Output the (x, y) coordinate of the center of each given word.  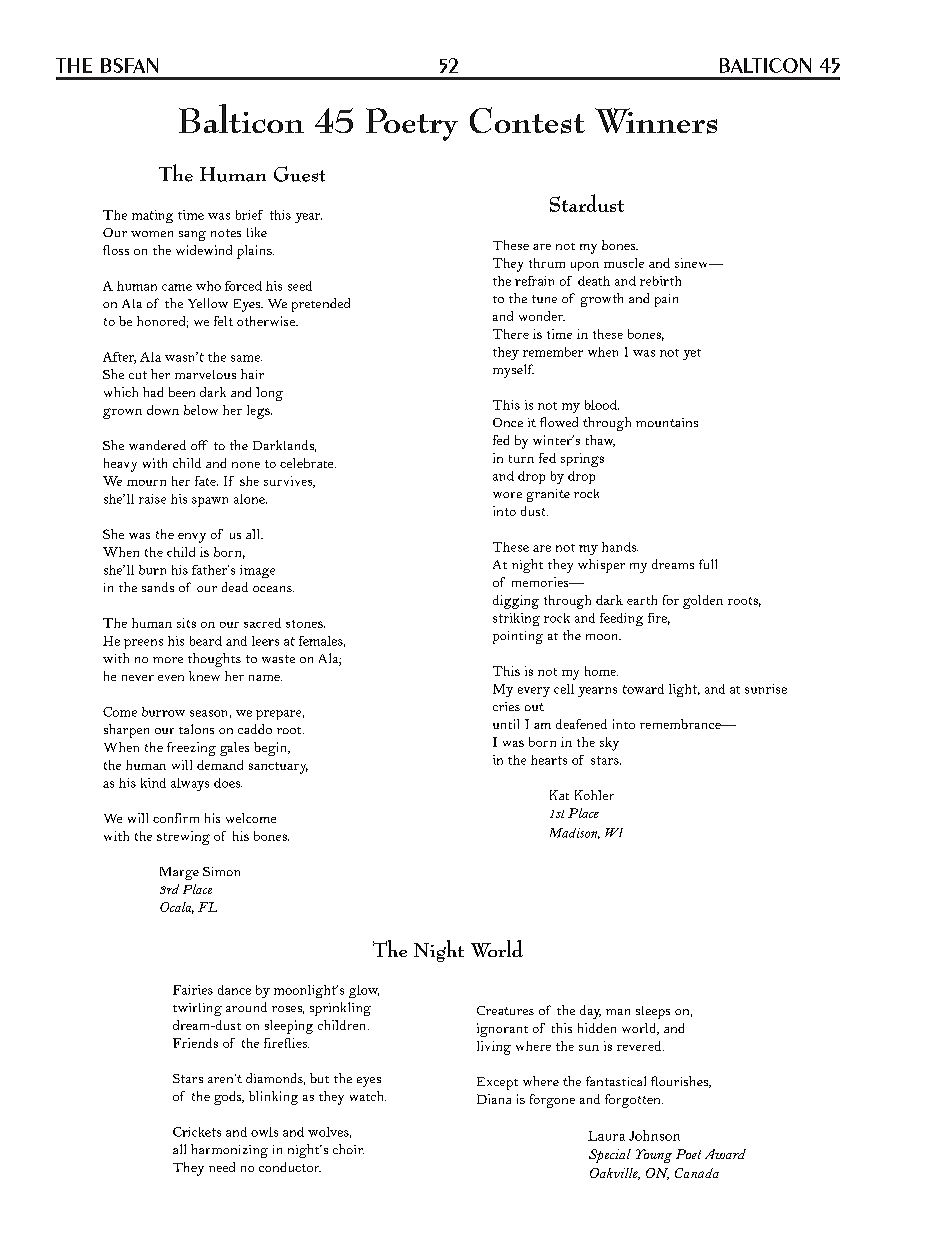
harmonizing (229, 1151)
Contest (527, 120)
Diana (494, 1099)
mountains (667, 422)
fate (206, 481)
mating (152, 216)
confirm (176, 818)
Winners (656, 121)
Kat (559, 795)
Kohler (594, 795)
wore (507, 495)
